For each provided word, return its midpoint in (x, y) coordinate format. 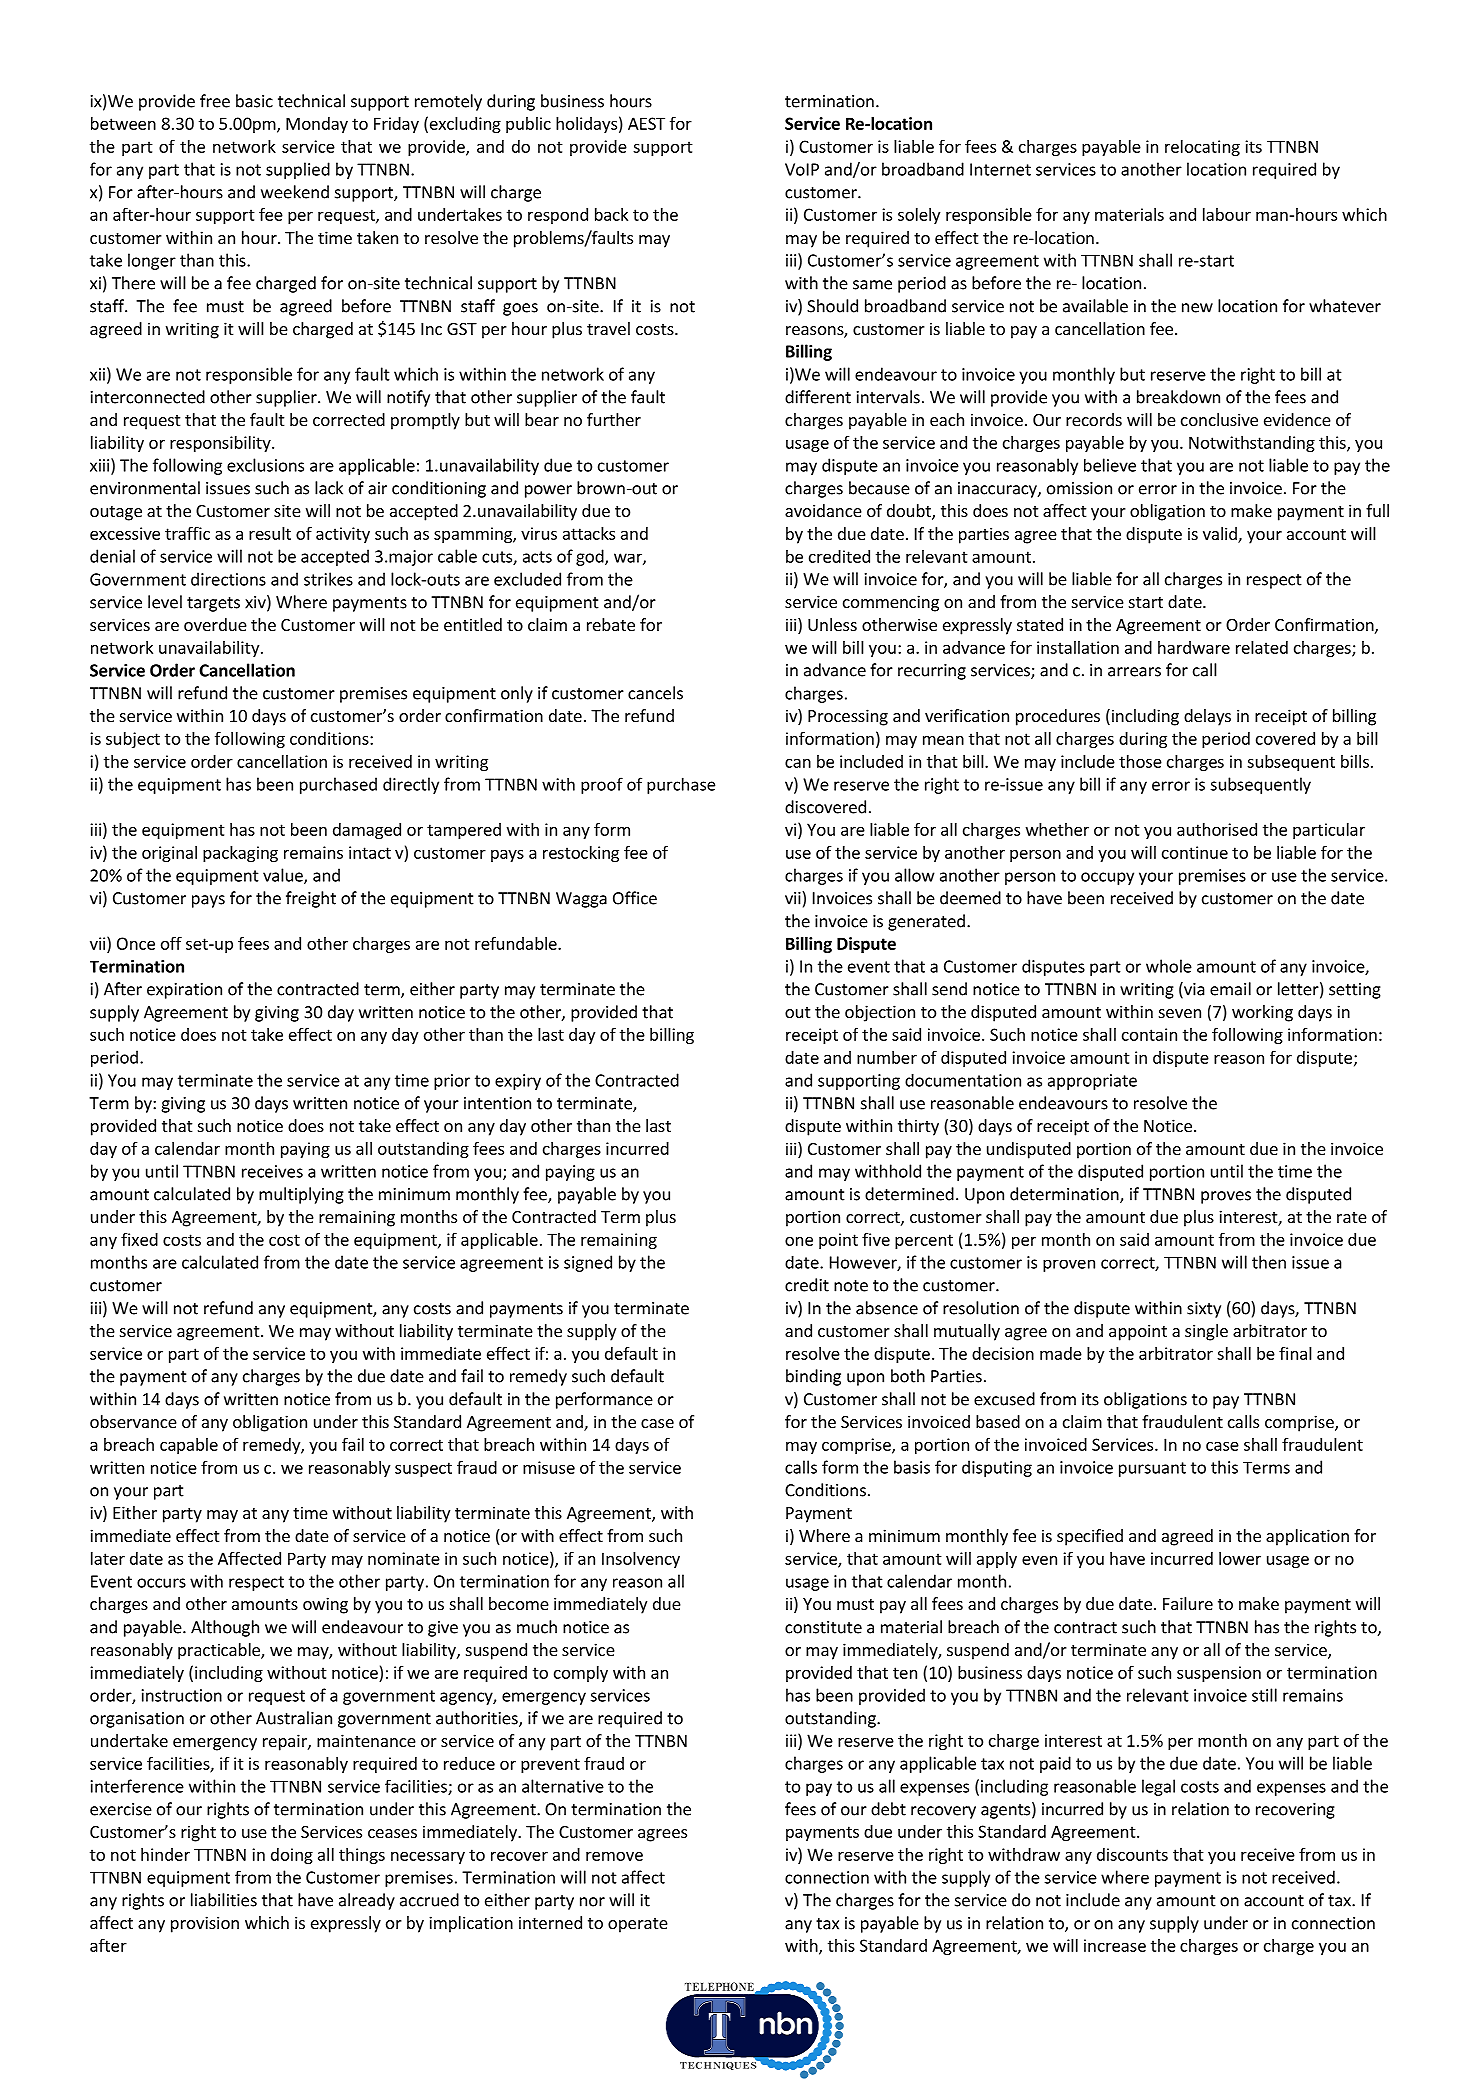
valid (1221, 535)
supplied (298, 170)
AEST (646, 123)
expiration (184, 991)
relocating (1202, 148)
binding (813, 1377)
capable (189, 1446)
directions (228, 579)
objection (880, 1013)
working (1262, 1013)
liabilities (224, 1900)
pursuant (1152, 1469)
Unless (832, 624)
